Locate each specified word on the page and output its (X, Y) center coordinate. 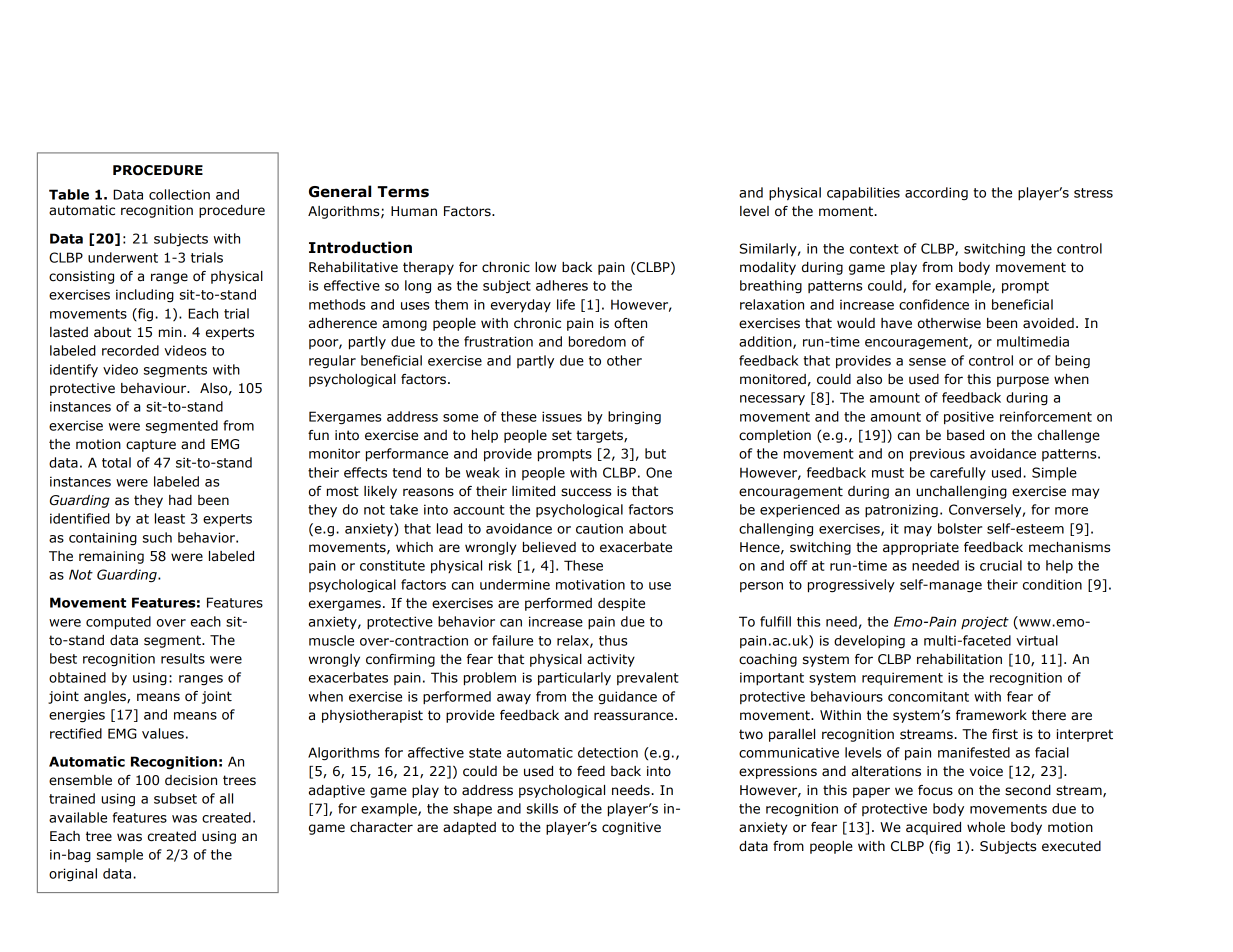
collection (179, 194)
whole (986, 827)
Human (414, 211)
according (936, 194)
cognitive (631, 828)
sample (120, 855)
